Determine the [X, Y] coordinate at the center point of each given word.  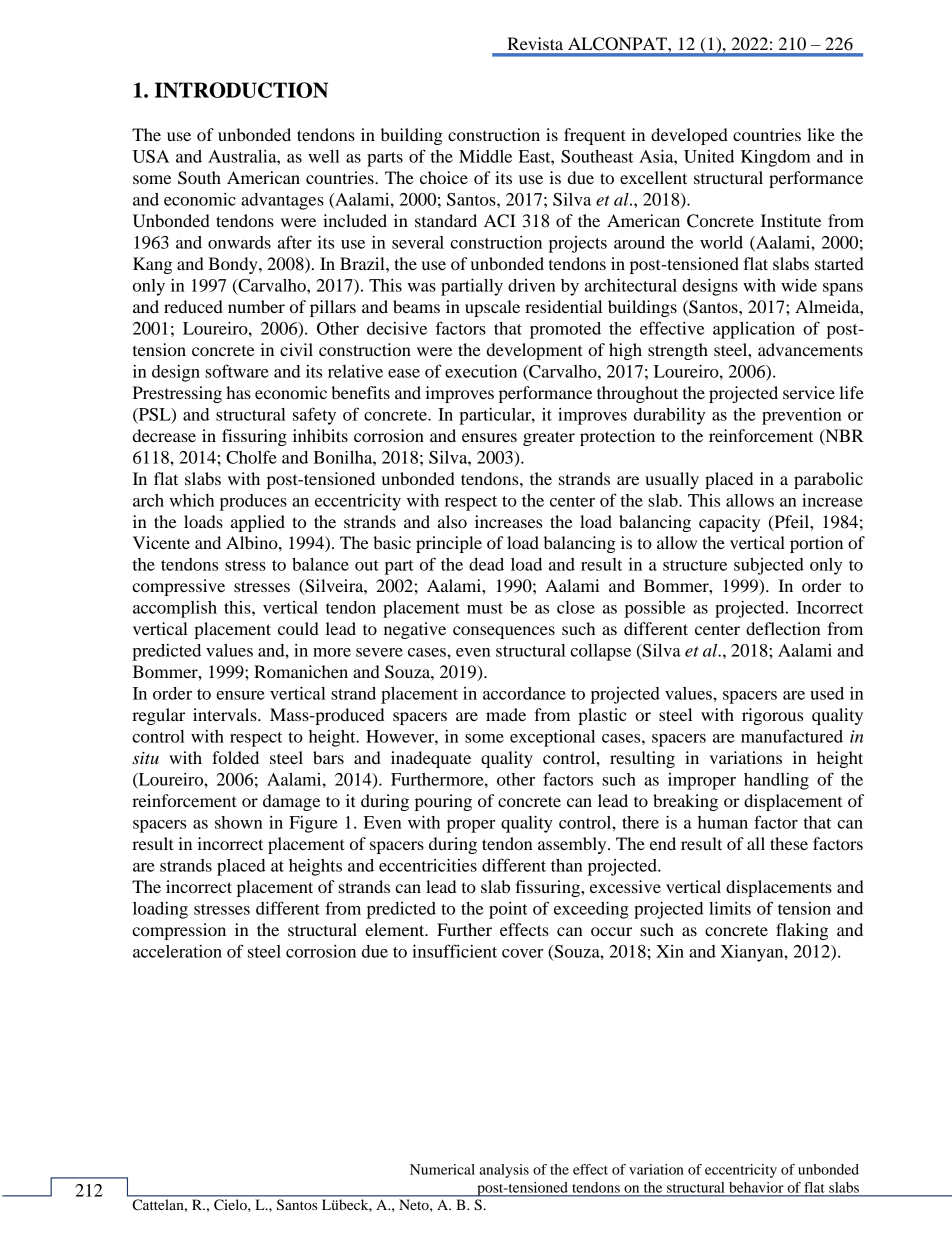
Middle [485, 156]
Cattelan [159, 1204]
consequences [504, 632]
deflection [783, 628]
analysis [504, 1171]
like [821, 134]
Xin [670, 951]
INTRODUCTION [241, 90]
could [298, 628]
